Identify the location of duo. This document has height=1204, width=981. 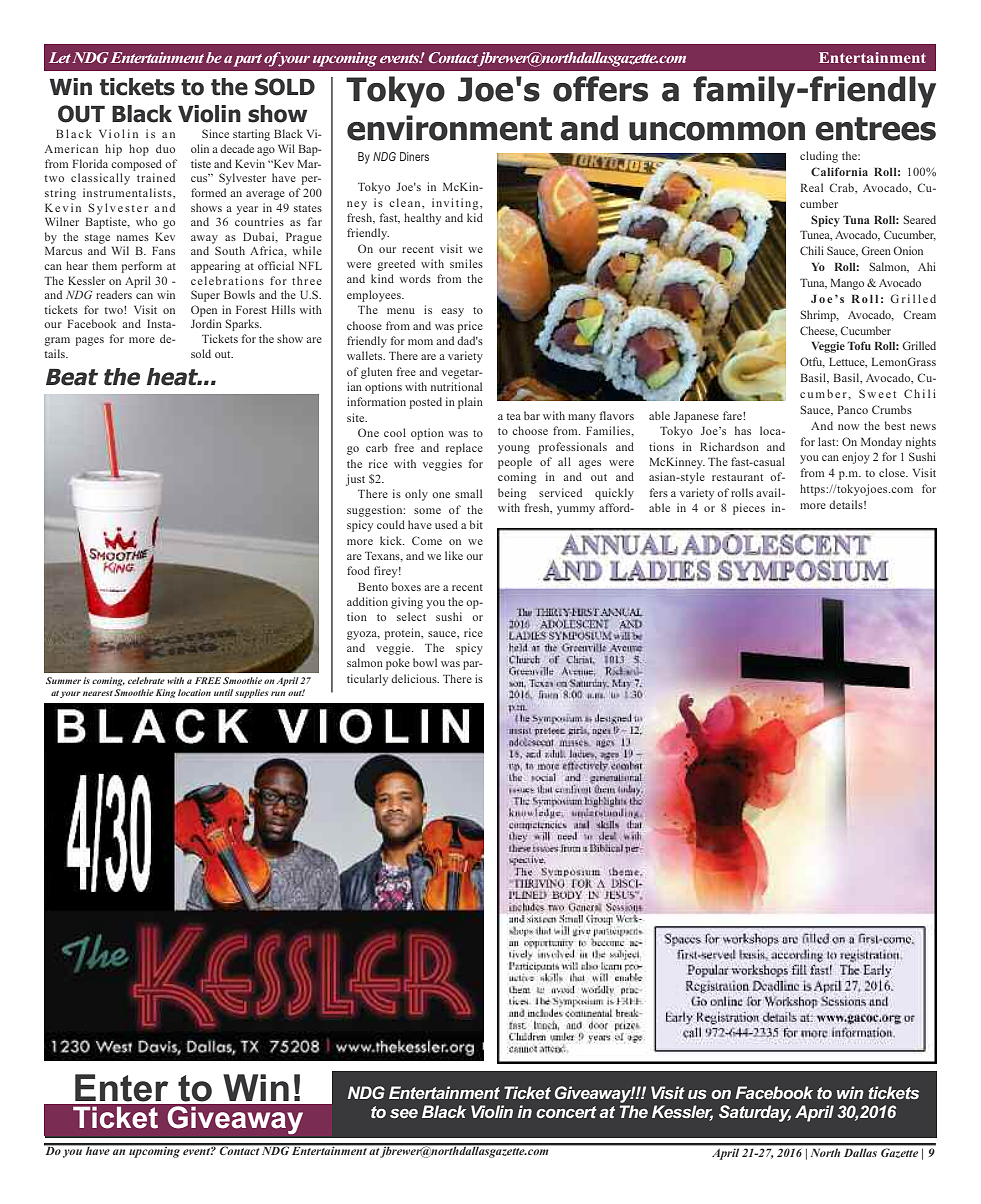
(165, 148).
